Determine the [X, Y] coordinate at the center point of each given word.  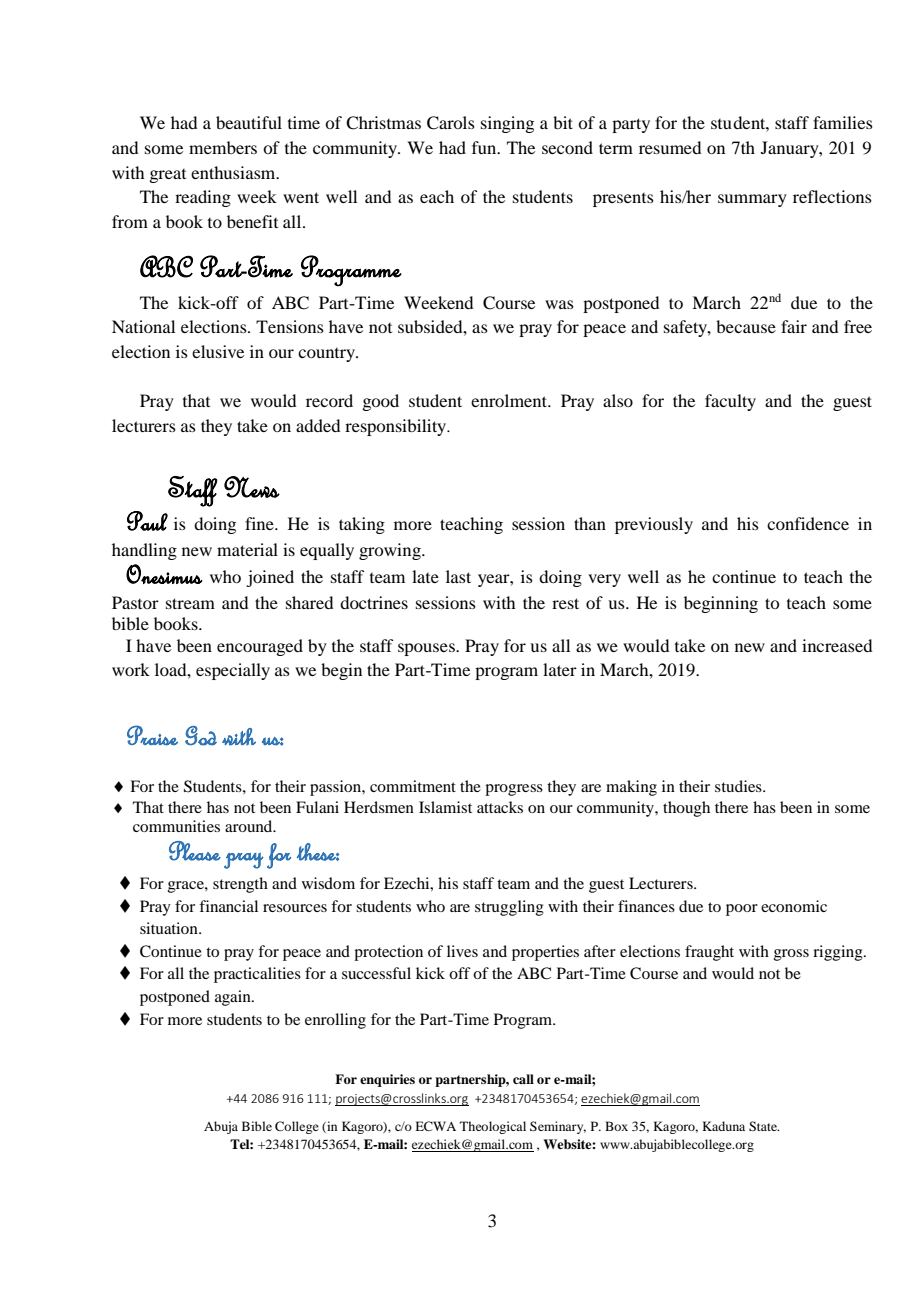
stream [190, 603]
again [234, 998]
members [223, 147]
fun [485, 147]
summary [752, 200]
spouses [427, 649]
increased [837, 645]
